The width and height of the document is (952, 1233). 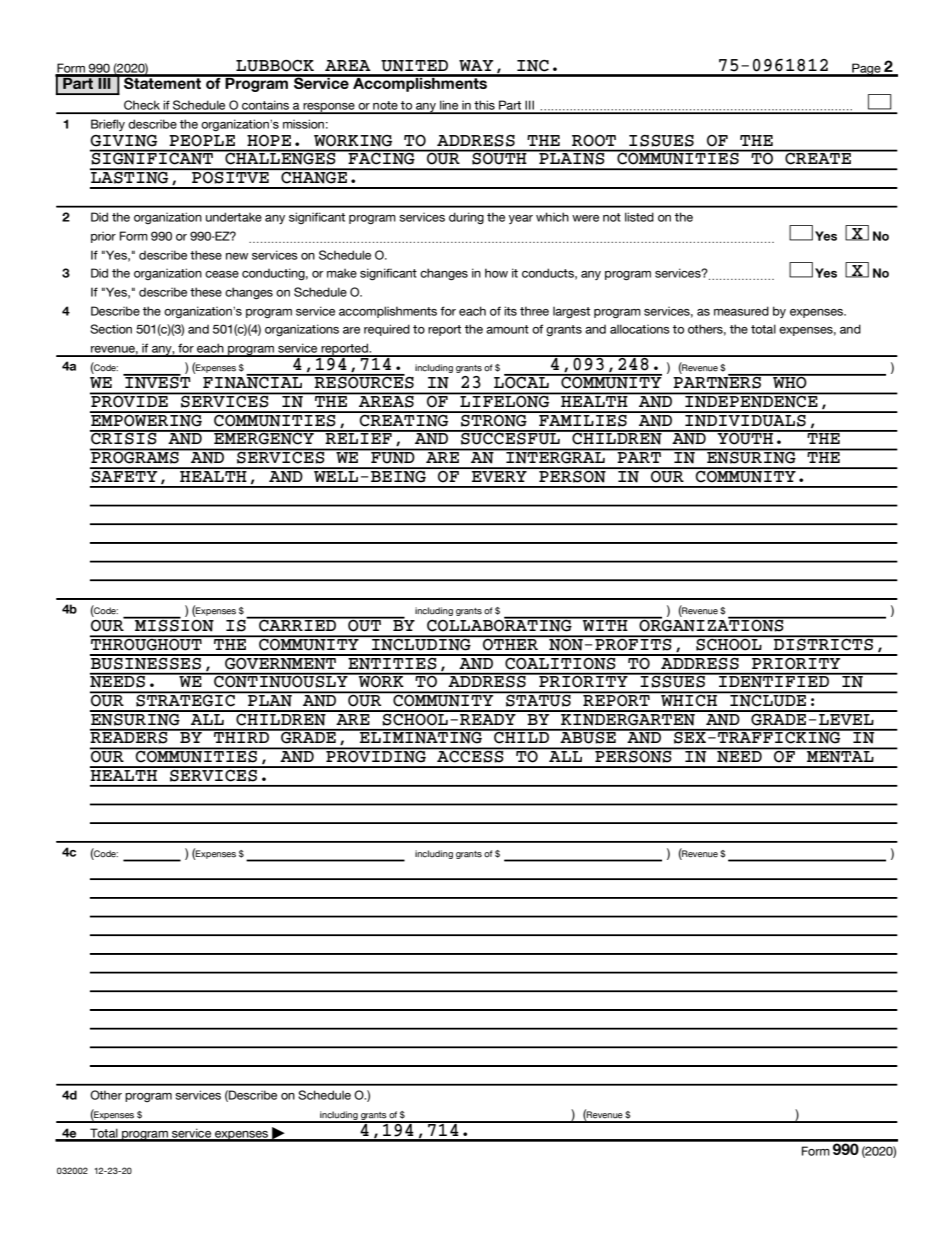 I want to click on WAY, so click(x=476, y=65).
